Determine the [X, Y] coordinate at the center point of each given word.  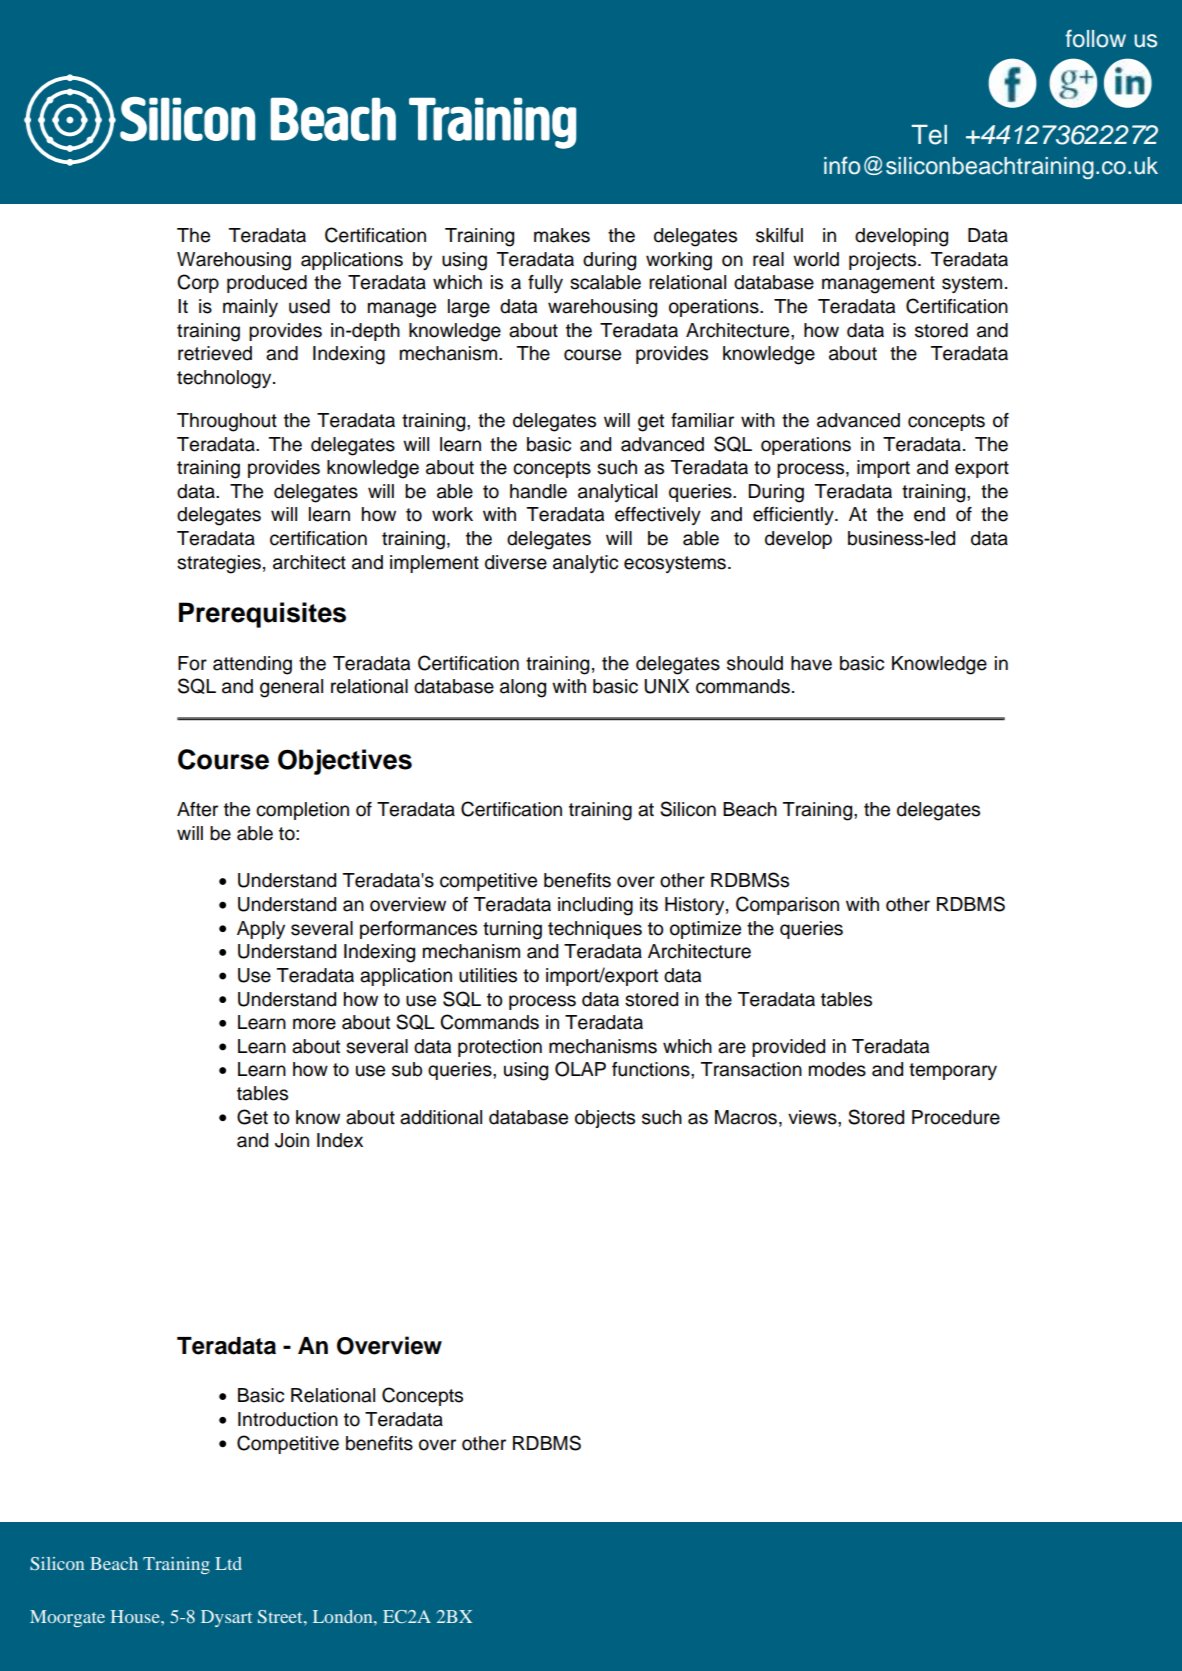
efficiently [794, 516]
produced [267, 284]
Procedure [956, 1117]
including [595, 906]
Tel [929, 135]
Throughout [227, 422]
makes [562, 235]
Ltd [228, 1563]
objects [605, 1119]
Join [292, 1140]
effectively [658, 516]
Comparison [787, 905]
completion [302, 811]
